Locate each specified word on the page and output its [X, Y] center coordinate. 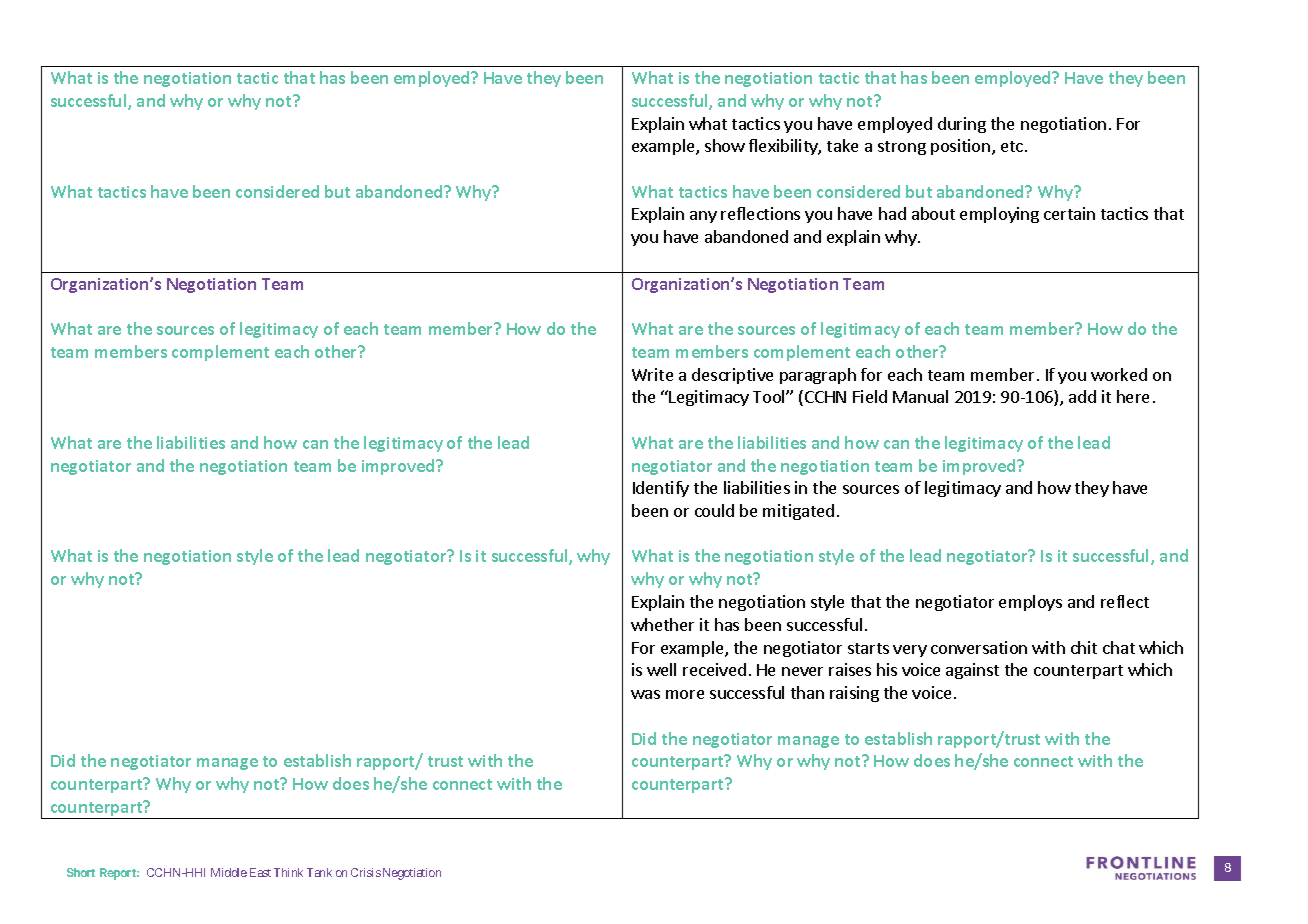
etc [1013, 146]
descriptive [732, 376]
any [703, 217]
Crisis [366, 872]
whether [662, 624]
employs [1030, 603]
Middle [229, 872]
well [661, 669]
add [1082, 396]
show [725, 145]
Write [652, 374]
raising [854, 694]
